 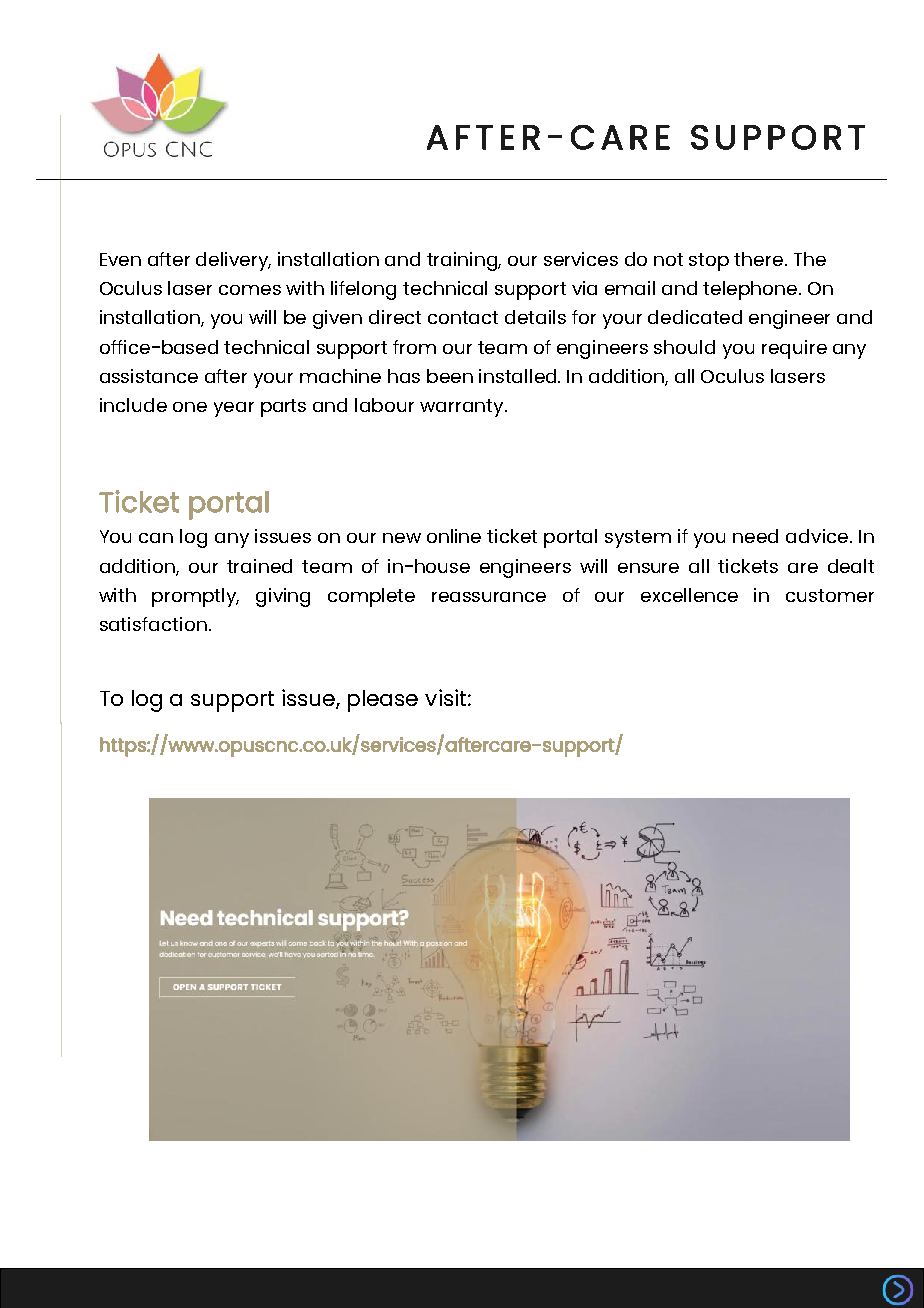 What do you see at coordinates (794, 349) in the screenshot?
I see `require` at bounding box center [794, 349].
